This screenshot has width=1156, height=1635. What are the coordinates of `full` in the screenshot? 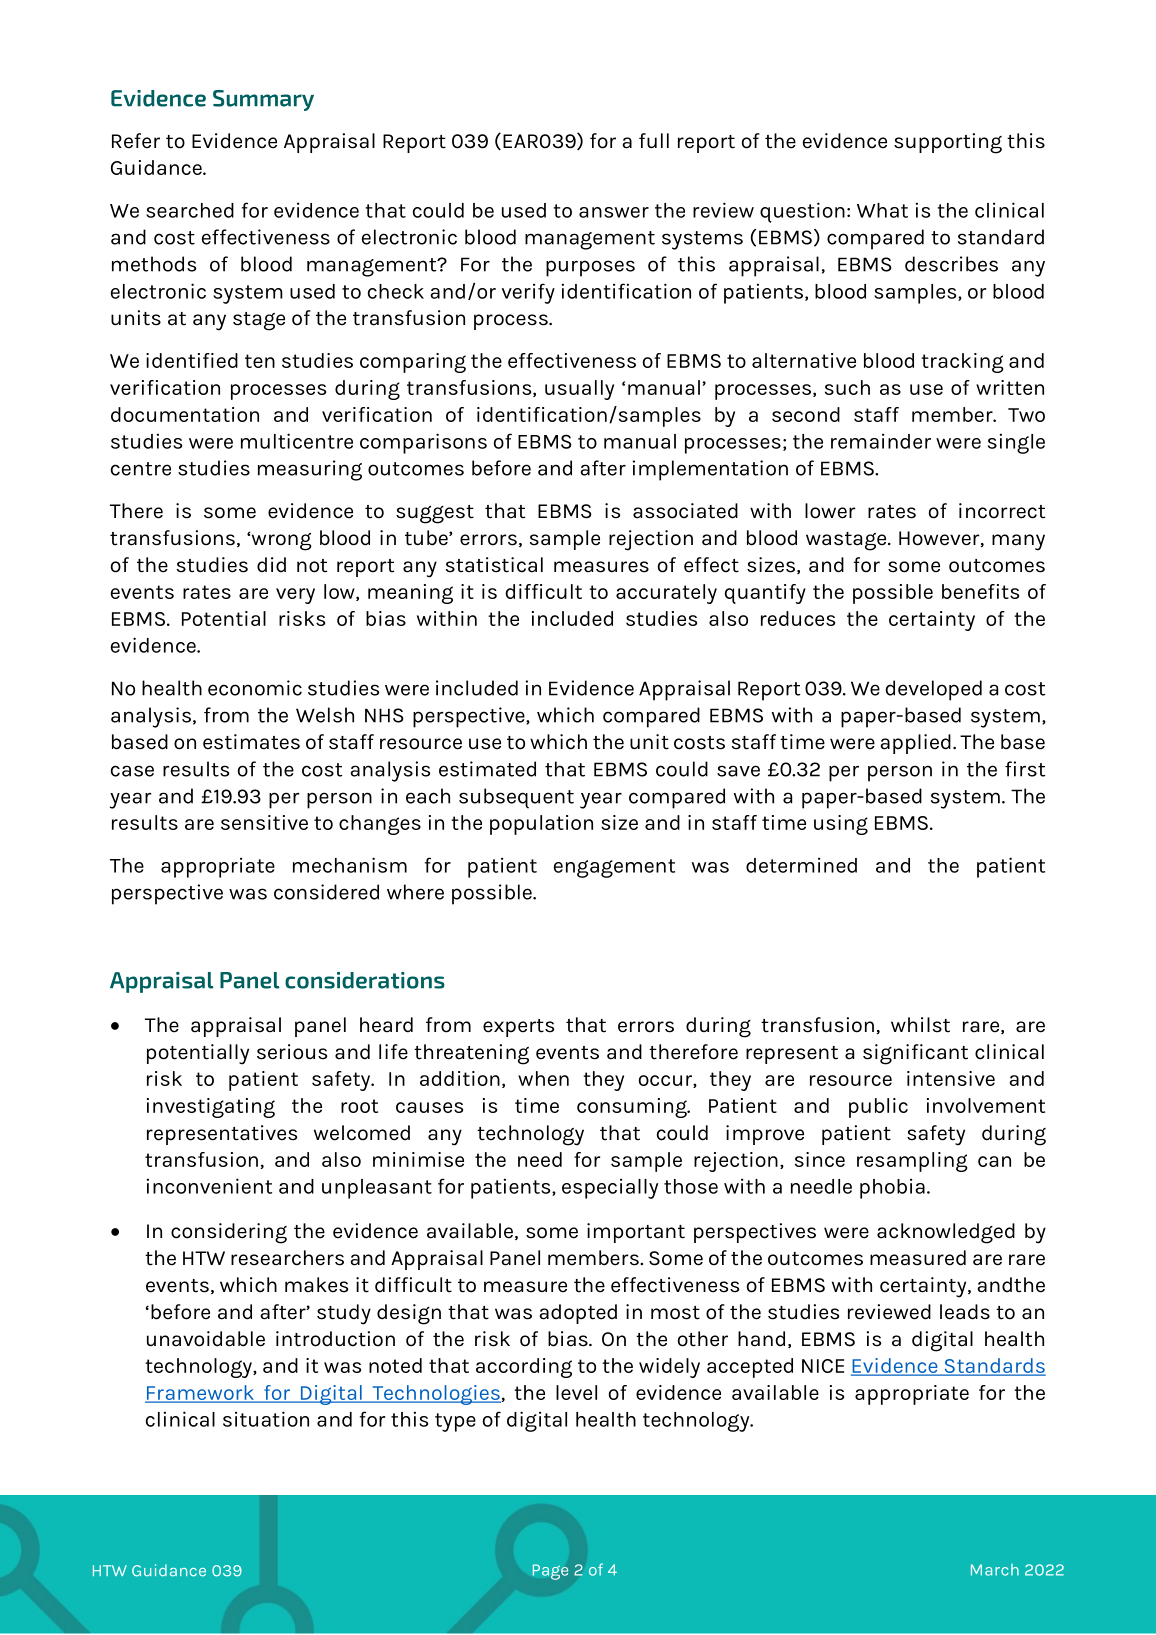 It's located at (654, 140).
